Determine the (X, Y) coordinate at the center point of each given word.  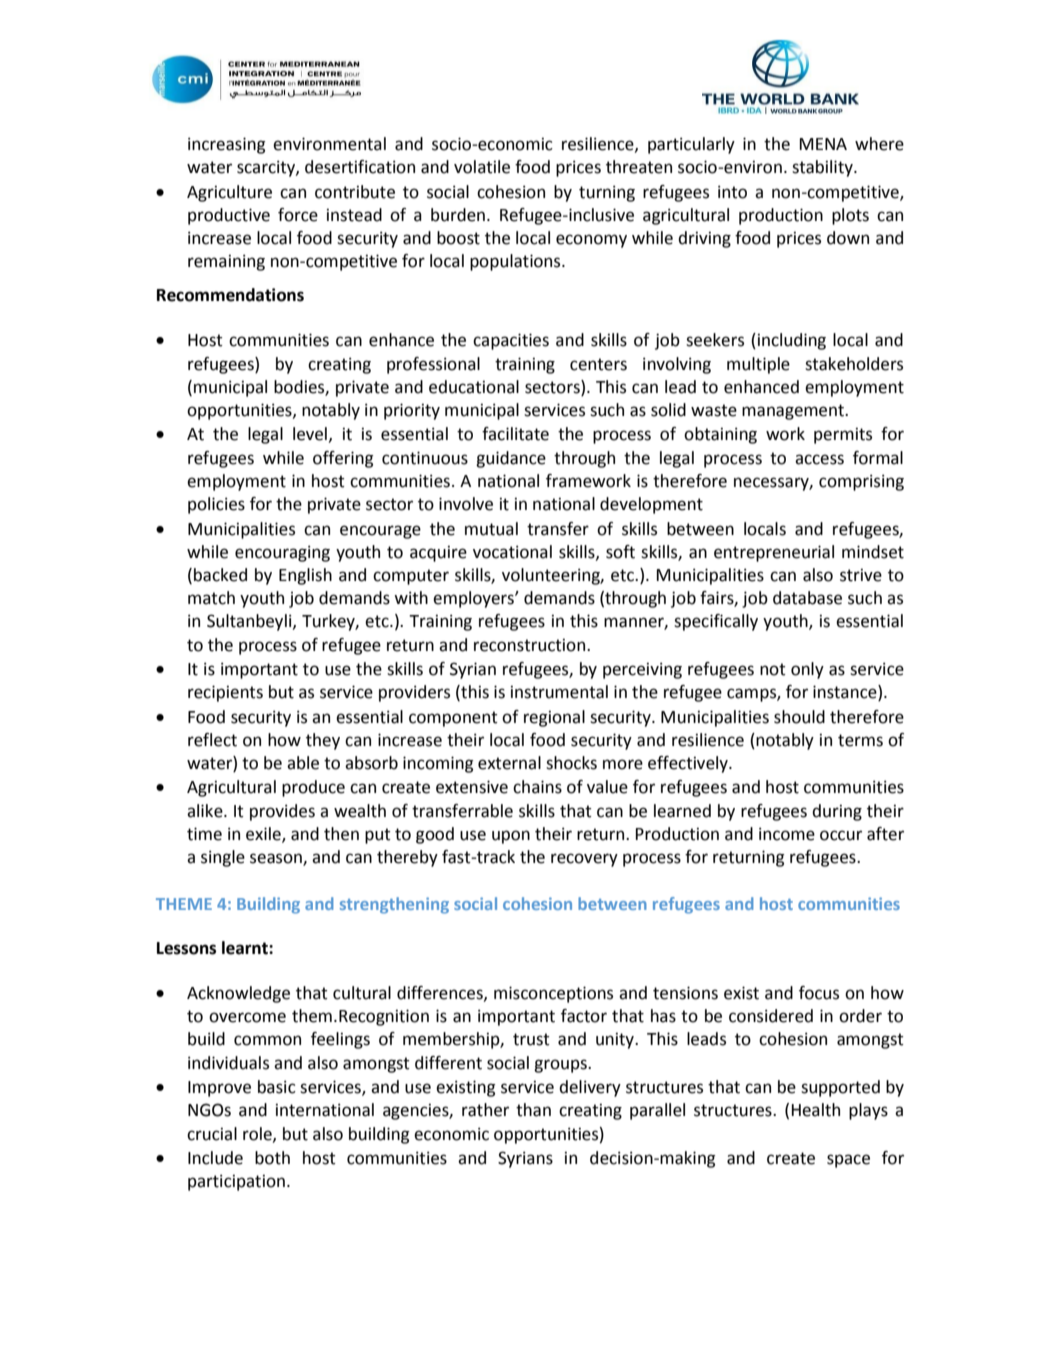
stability (823, 168)
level (310, 434)
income (787, 834)
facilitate (515, 434)
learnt (246, 948)
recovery (584, 860)
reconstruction (531, 645)
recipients (225, 693)
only (807, 670)
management (794, 412)
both (272, 1158)
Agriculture (229, 193)
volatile (482, 167)
